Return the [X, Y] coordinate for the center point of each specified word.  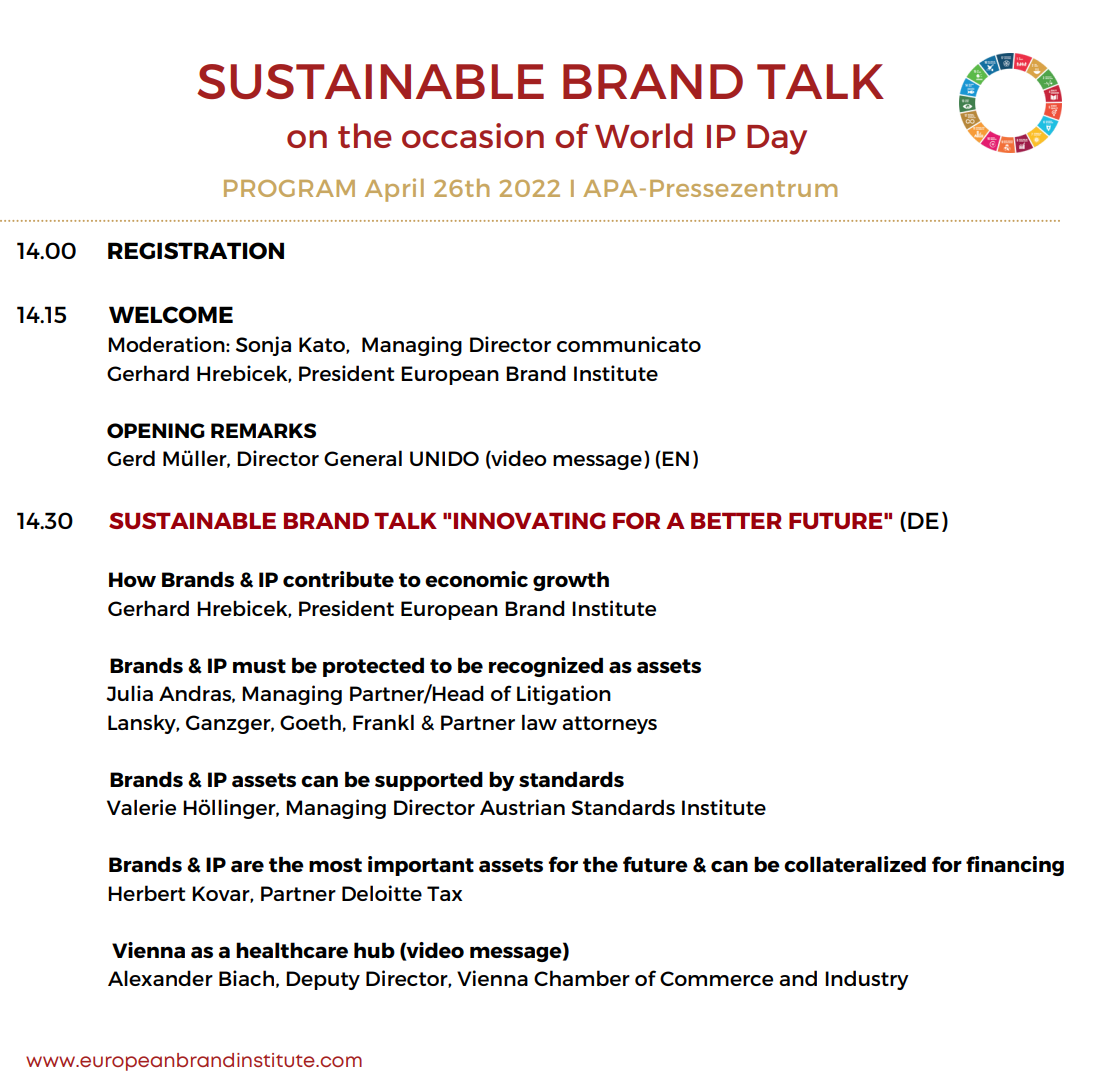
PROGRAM [289, 188]
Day [777, 140]
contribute [338, 579]
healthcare [292, 950]
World [643, 135]
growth [571, 581]
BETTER [736, 520]
